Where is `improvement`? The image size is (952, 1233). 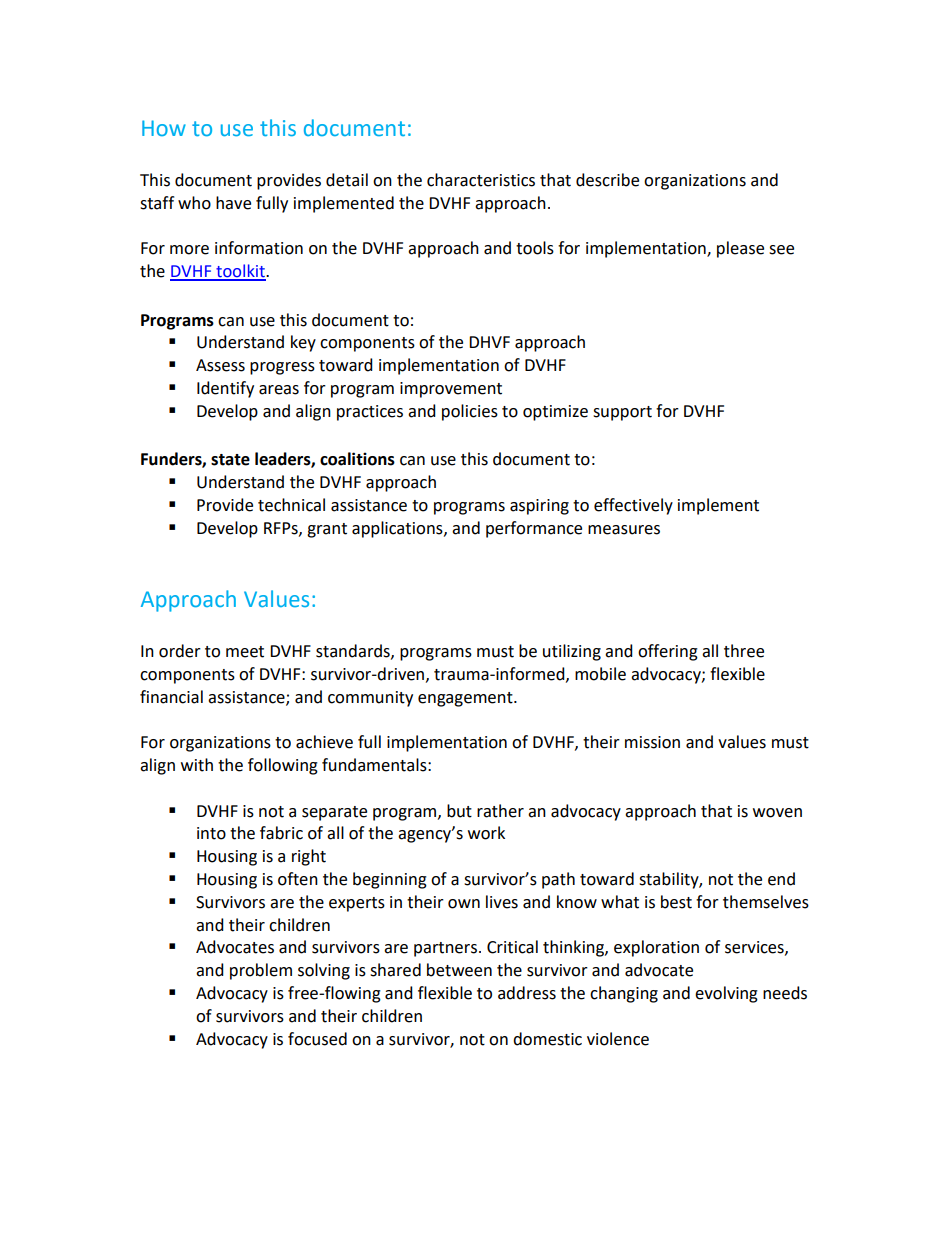
improvement is located at coordinates (451, 390).
